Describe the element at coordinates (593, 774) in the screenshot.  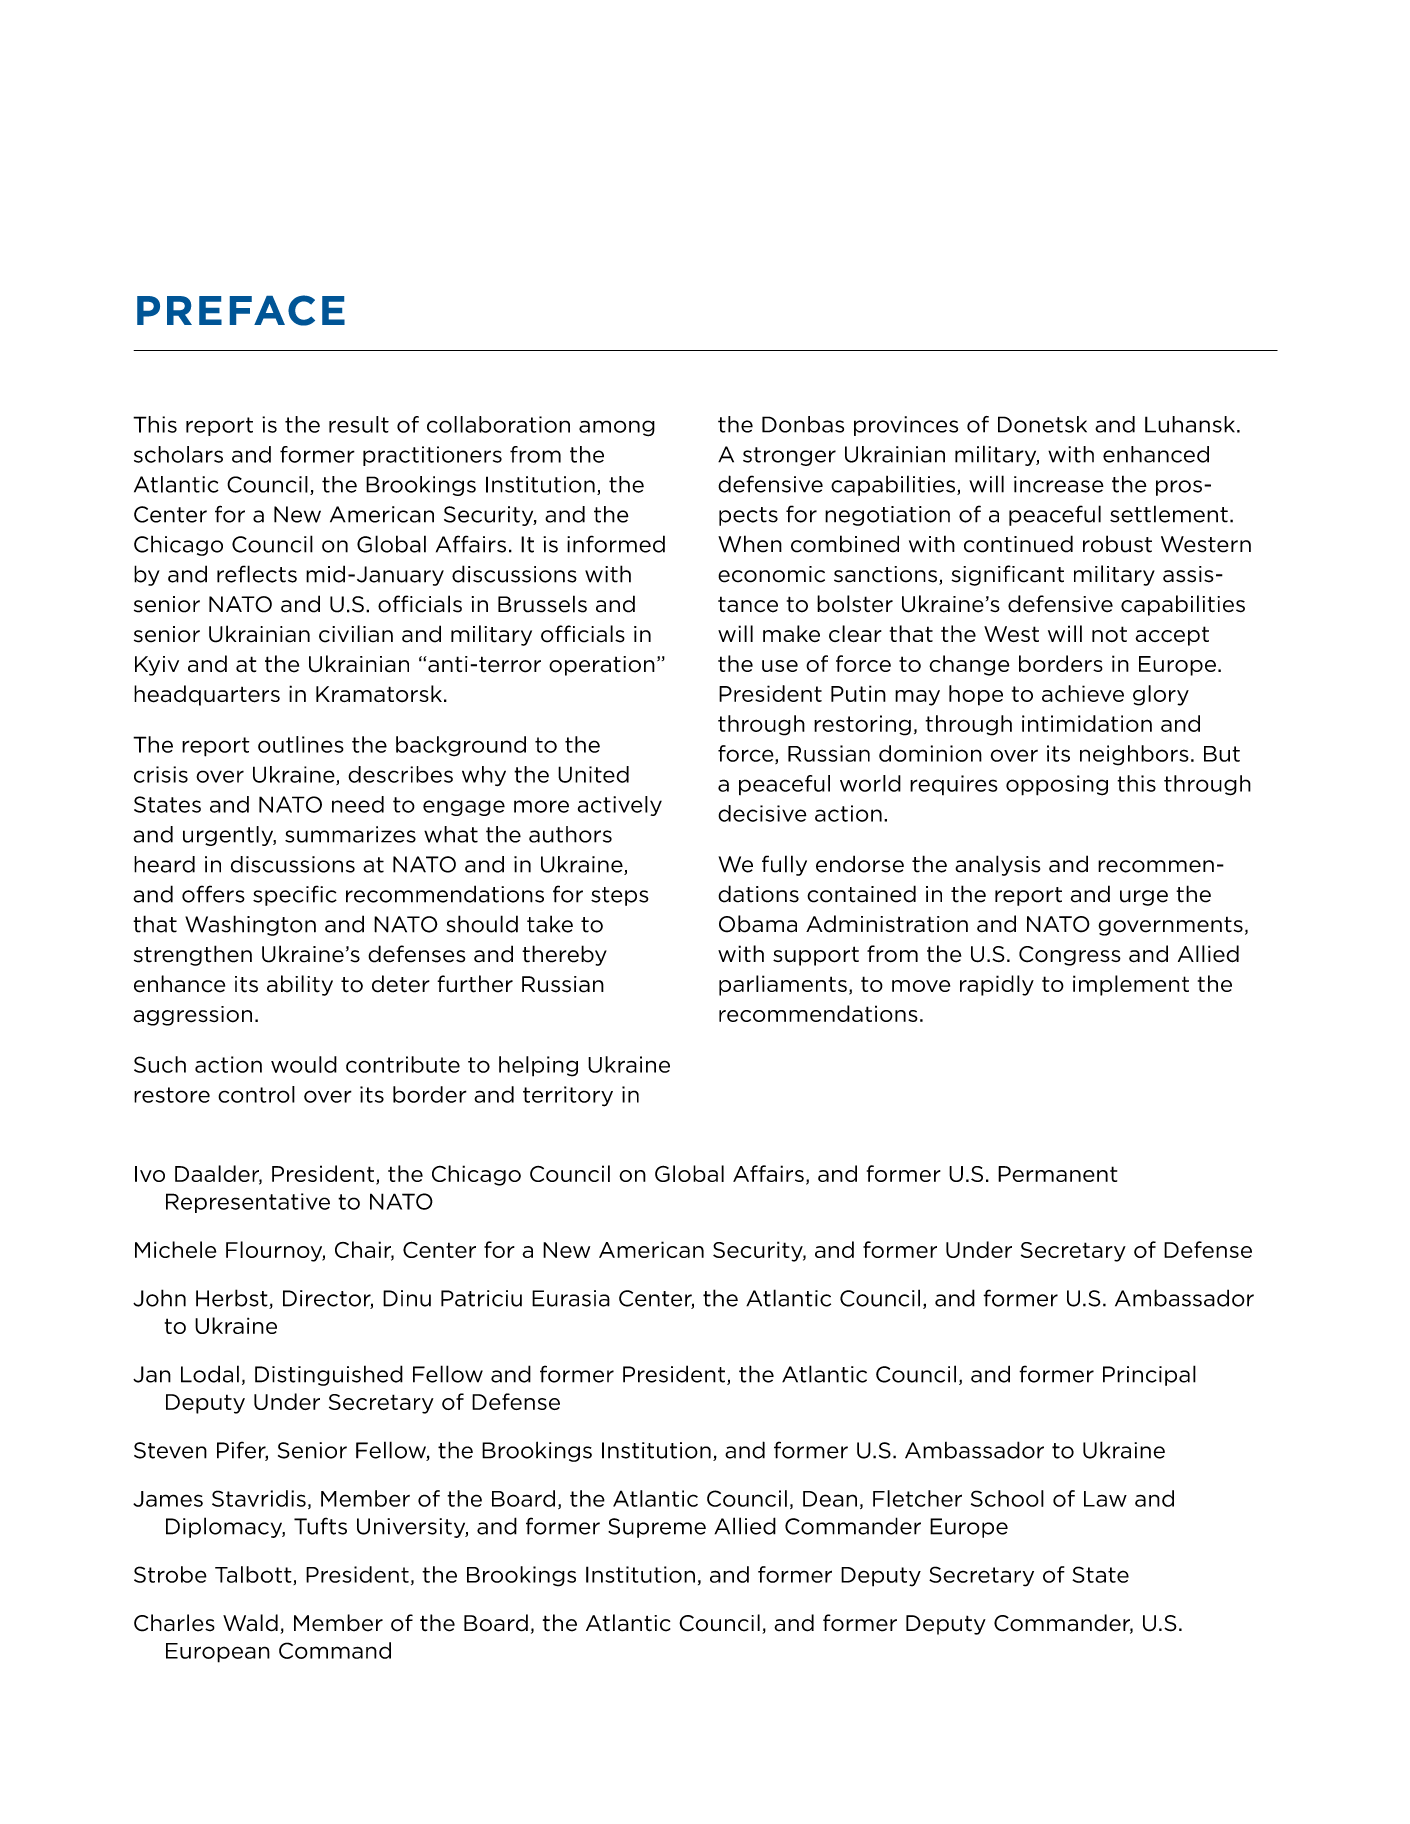
I see `United` at that location.
